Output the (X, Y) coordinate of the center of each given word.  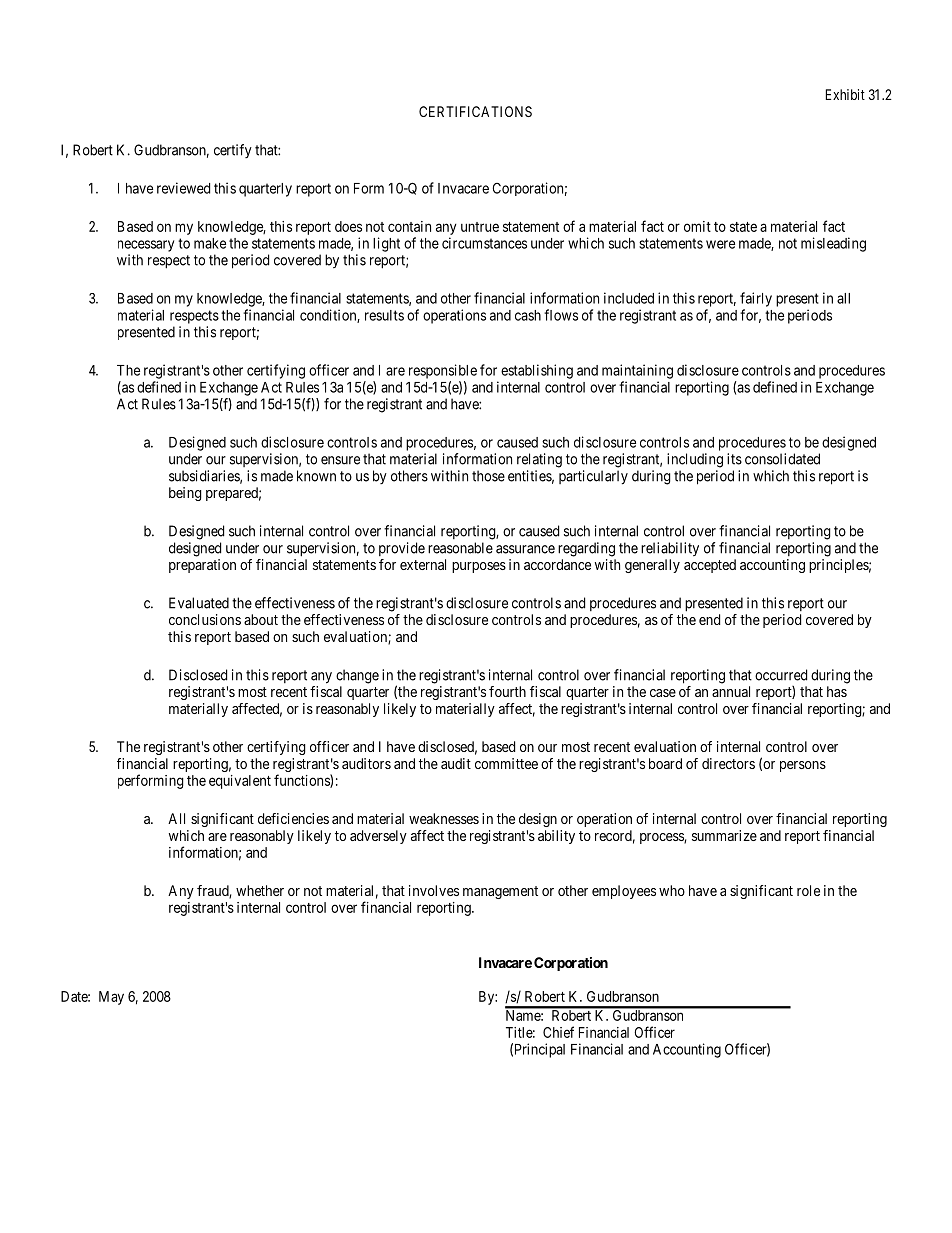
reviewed (183, 188)
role (808, 890)
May (111, 998)
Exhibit (845, 94)
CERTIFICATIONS (475, 111)
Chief (558, 1032)
